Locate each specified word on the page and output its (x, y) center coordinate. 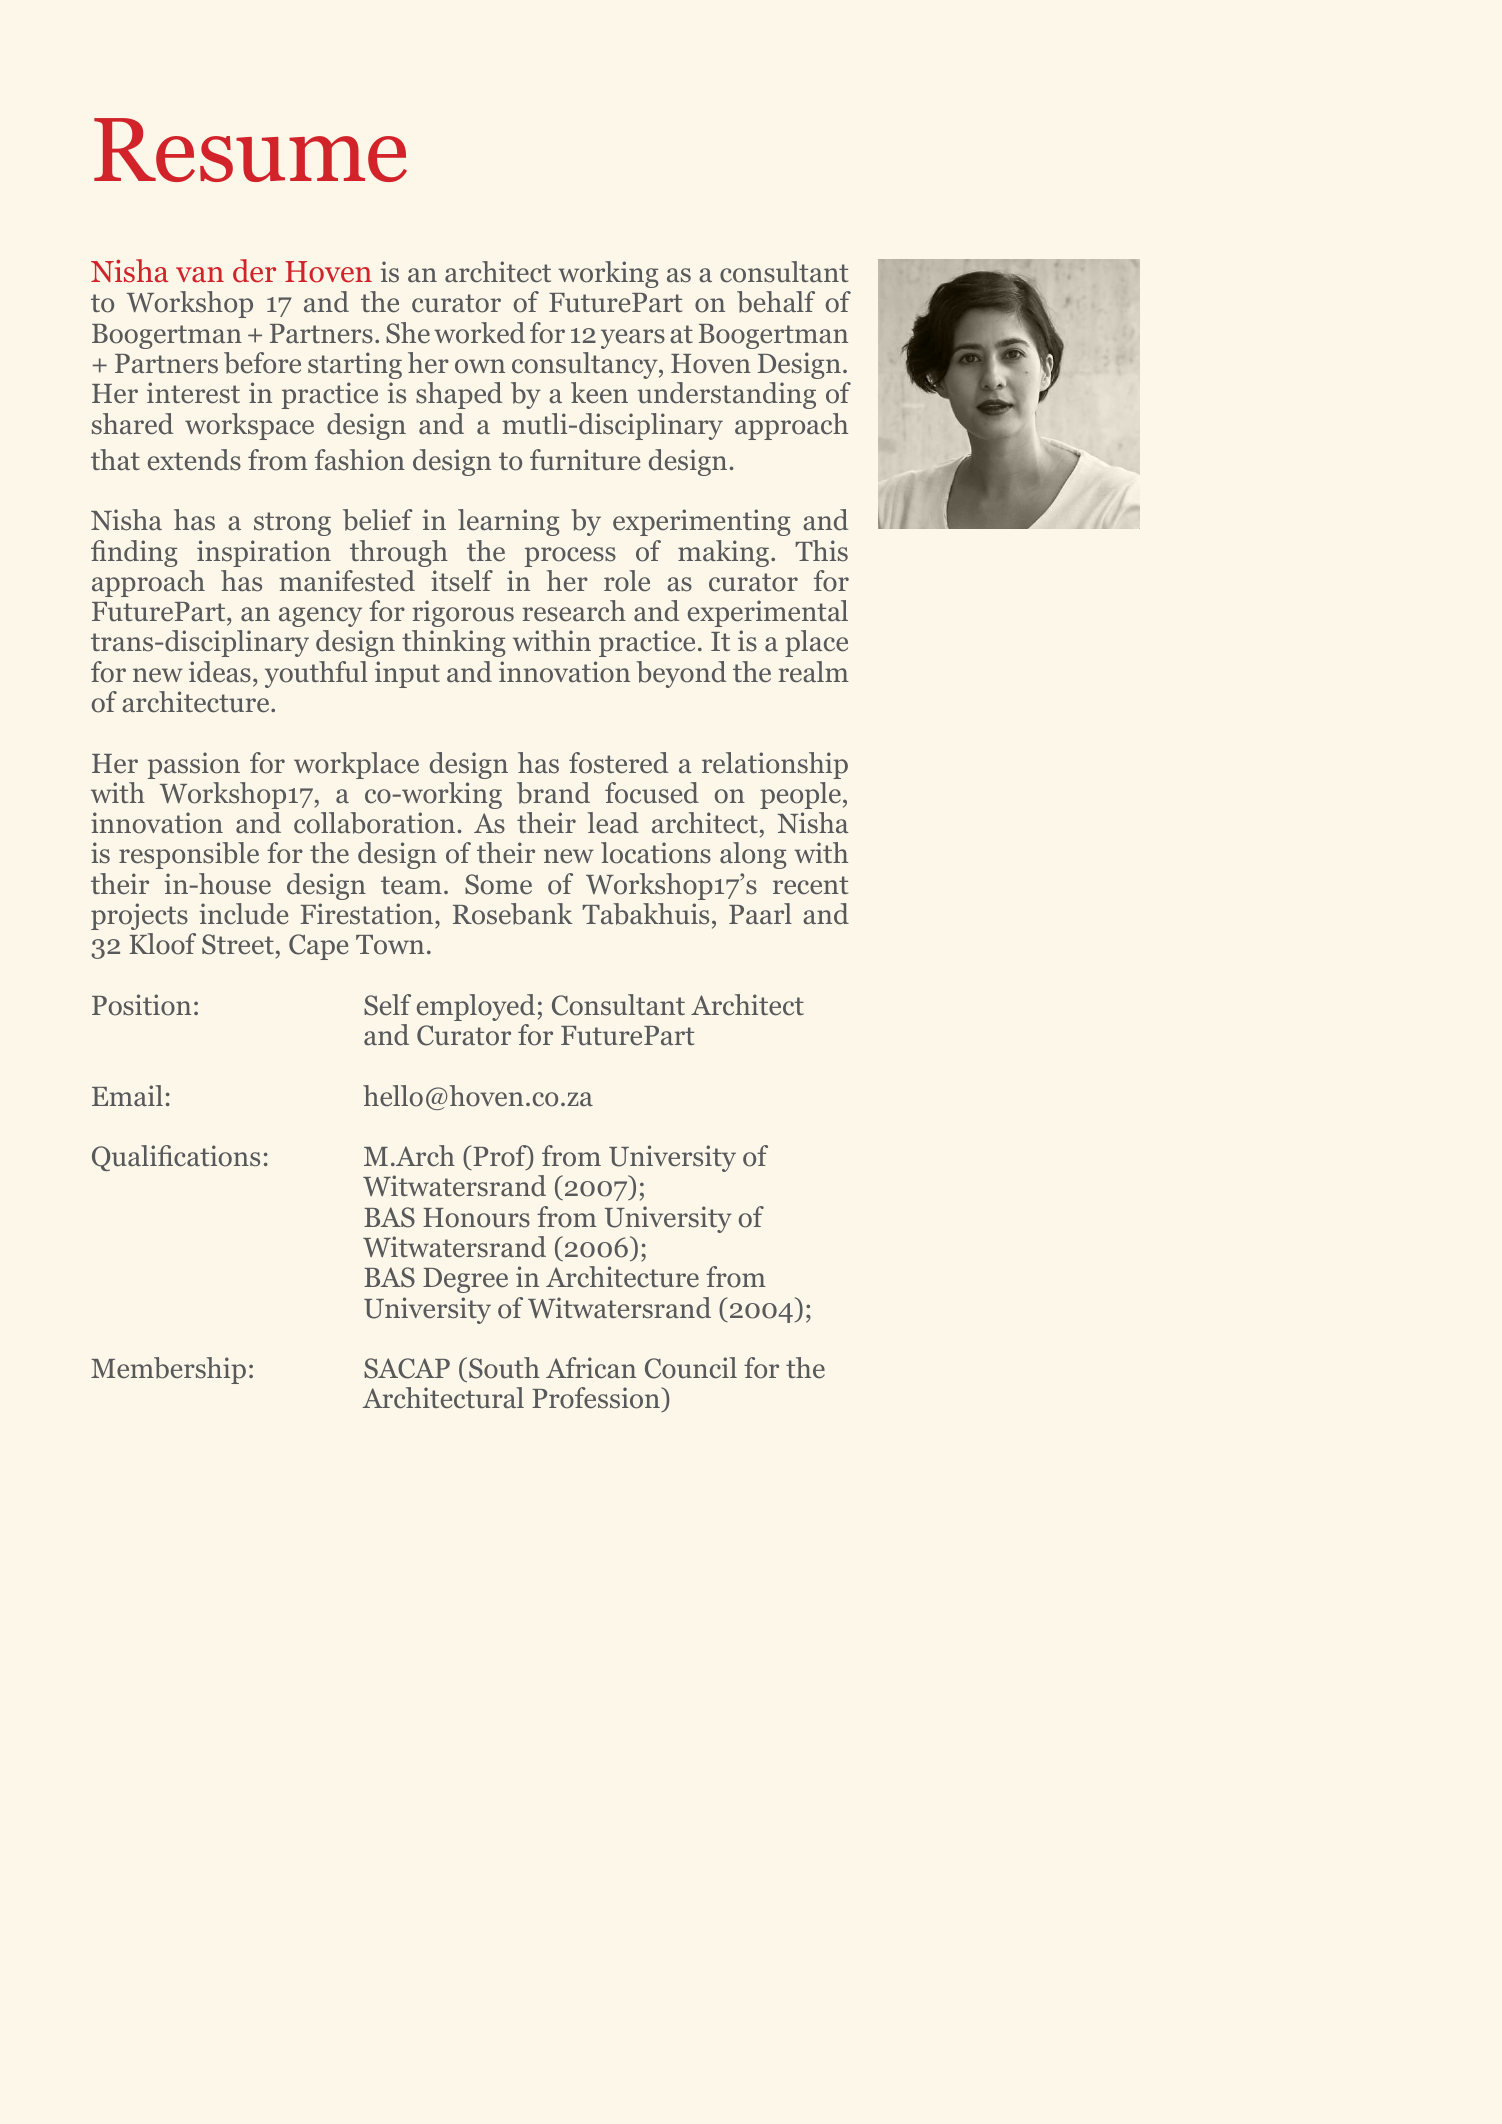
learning (509, 522)
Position (141, 1005)
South (504, 1368)
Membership (168, 1370)
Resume (250, 150)
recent (810, 885)
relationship (775, 765)
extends (194, 460)
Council (691, 1368)
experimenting (702, 522)
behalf (776, 302)
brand (553, 793)
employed (476, 1007)
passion (194, 765)
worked (479, 333)
